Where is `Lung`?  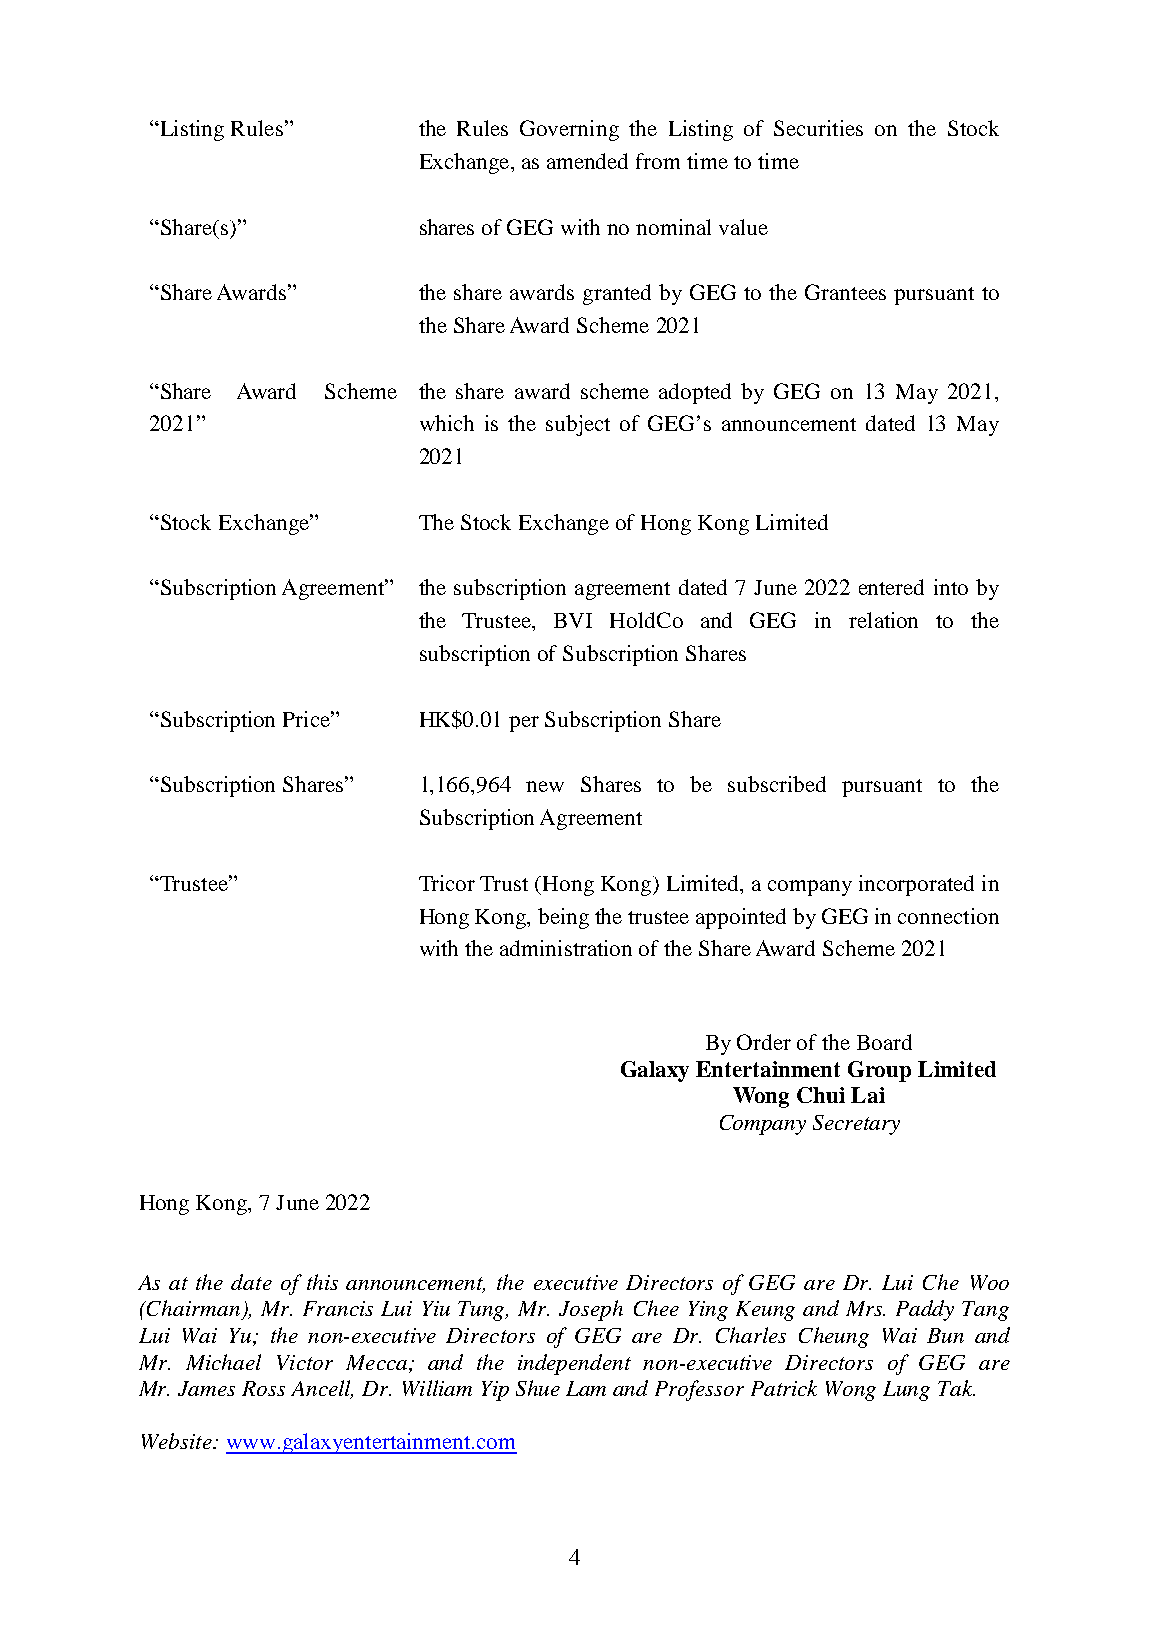 Lung is located at coordinates (906, 1391).
